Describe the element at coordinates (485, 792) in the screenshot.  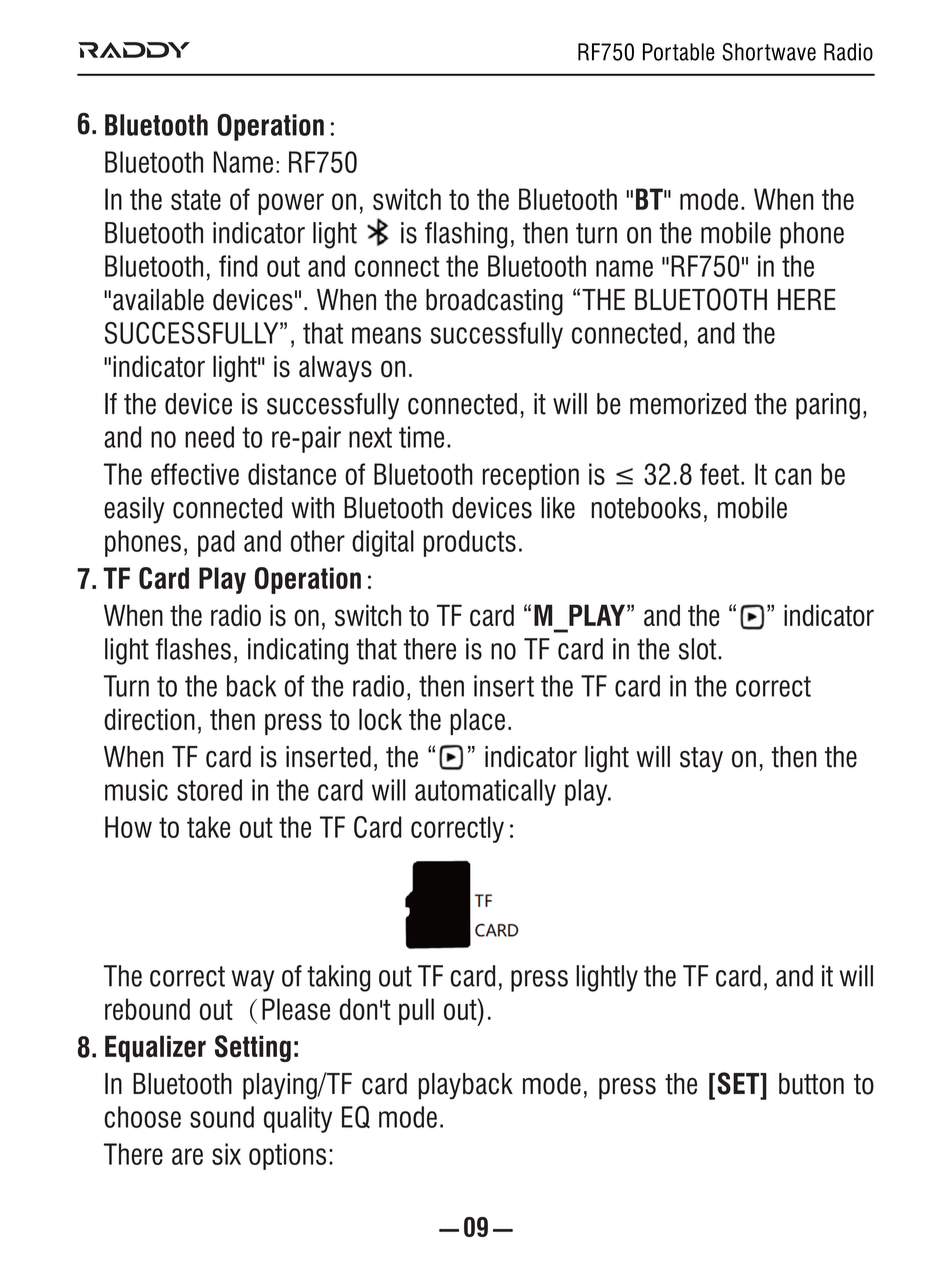
I see `automatically` at that location.
